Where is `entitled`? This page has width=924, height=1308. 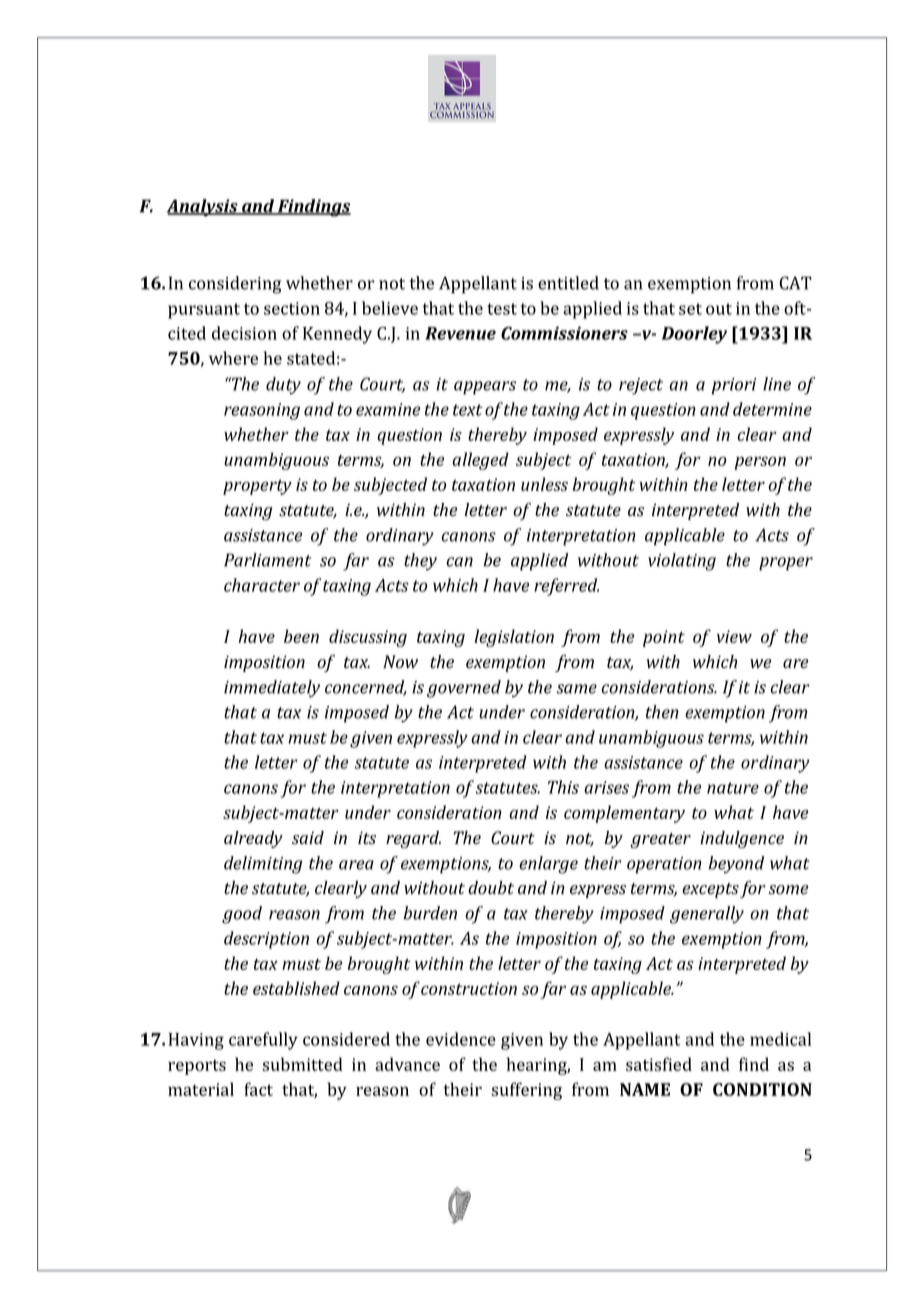
entitled is located at coordinates (568, 283).
